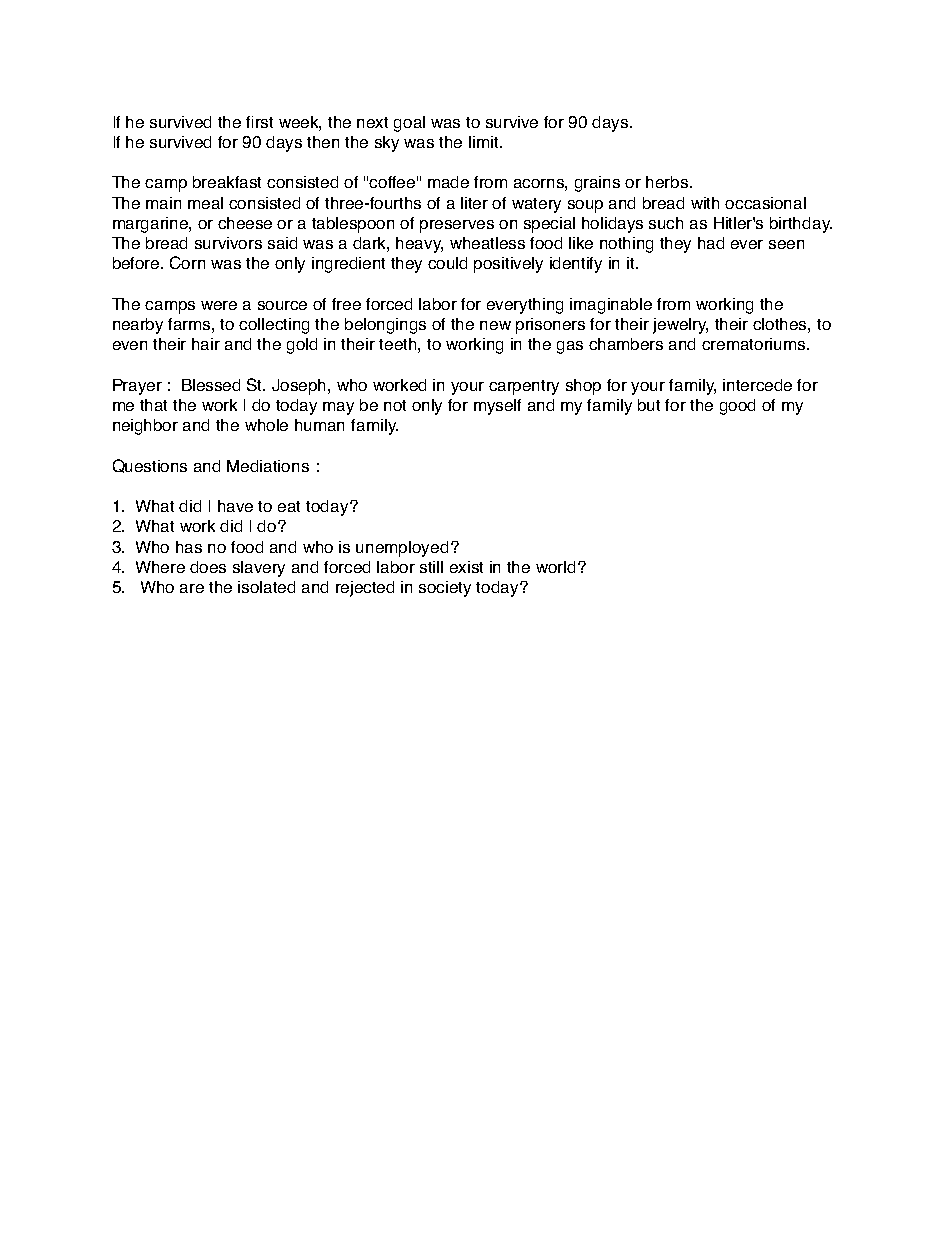 Image resolution: width=952 pixels, height=1233 pixels. I want to click on intercede, so click(757, 385).
